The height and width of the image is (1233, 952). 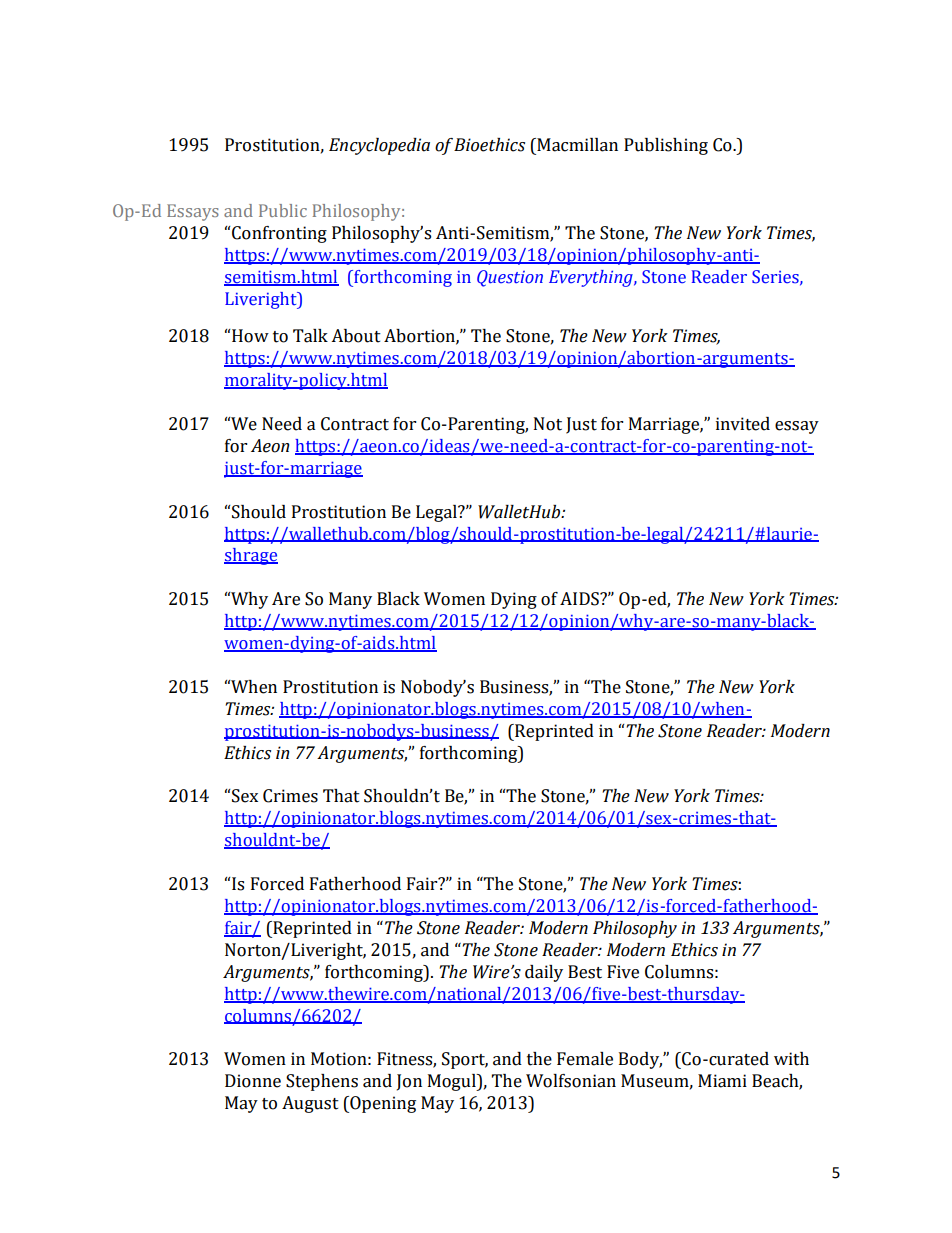 I want to click on Talk, so click(x=310, y=336).
